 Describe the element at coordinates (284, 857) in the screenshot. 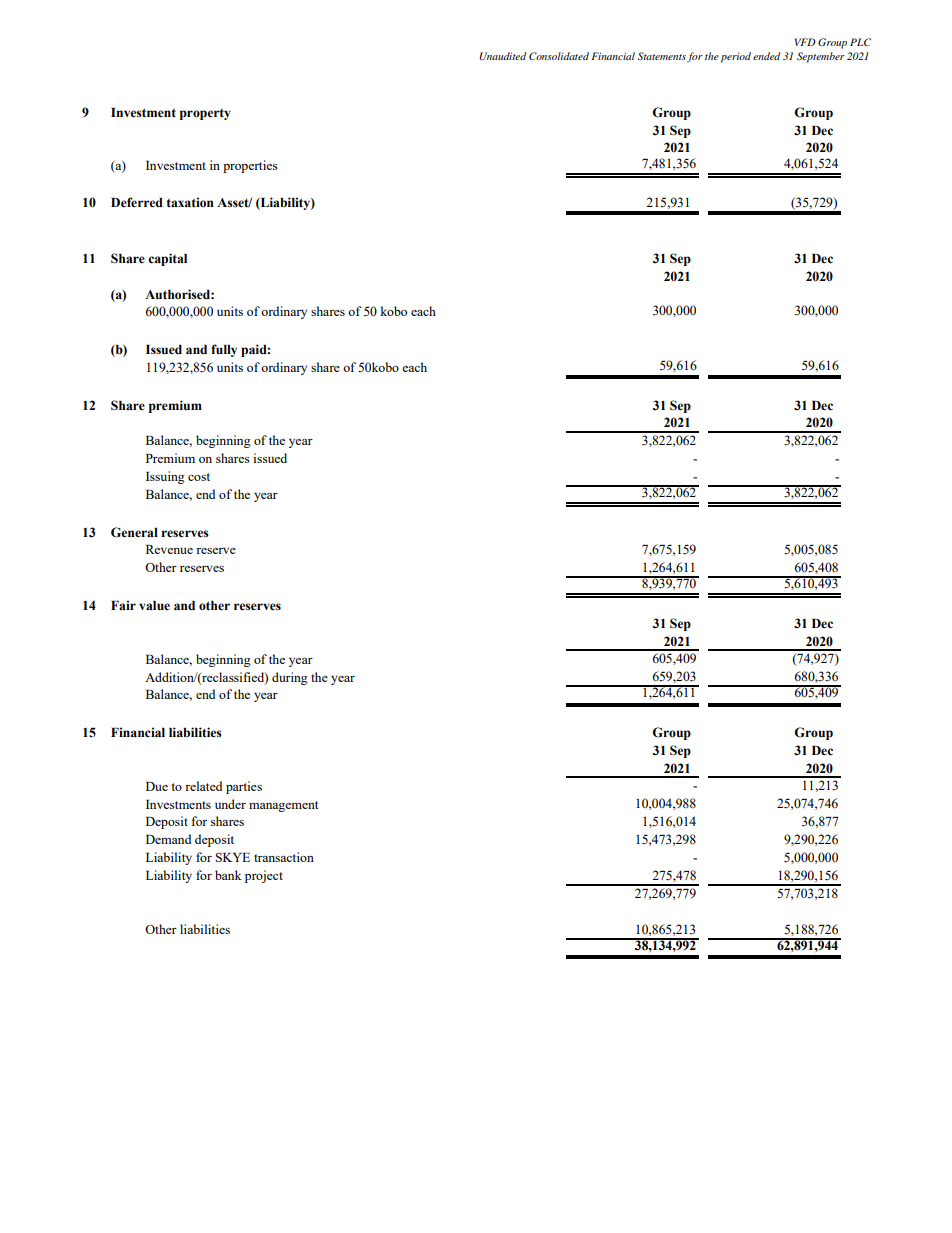

I see `transaction` at that location.
